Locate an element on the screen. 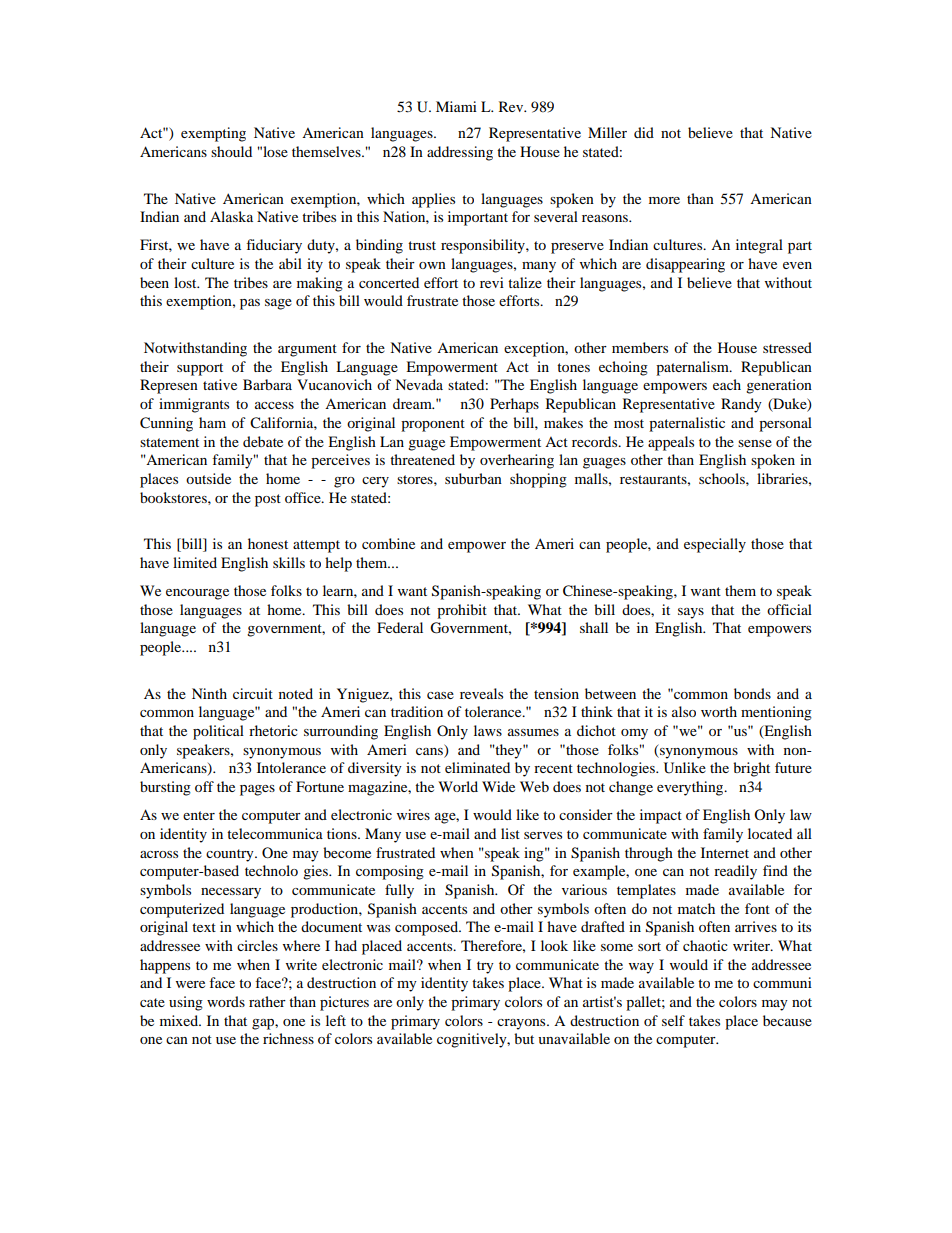 The height and width of the screenshot is (1233, 952). addressing is located at coordinates (460, 153).
